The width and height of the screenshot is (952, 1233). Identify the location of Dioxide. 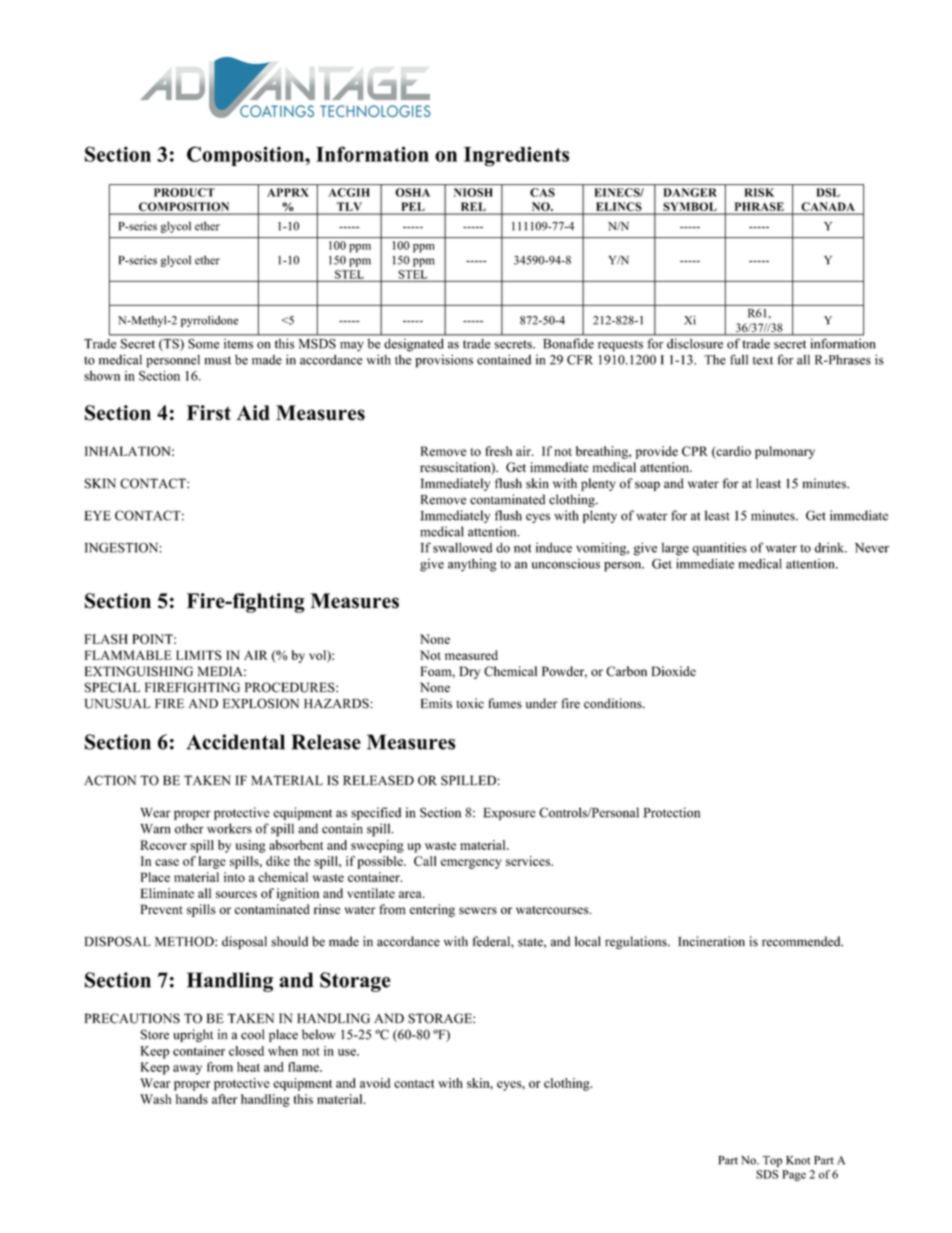
(674, 671).
